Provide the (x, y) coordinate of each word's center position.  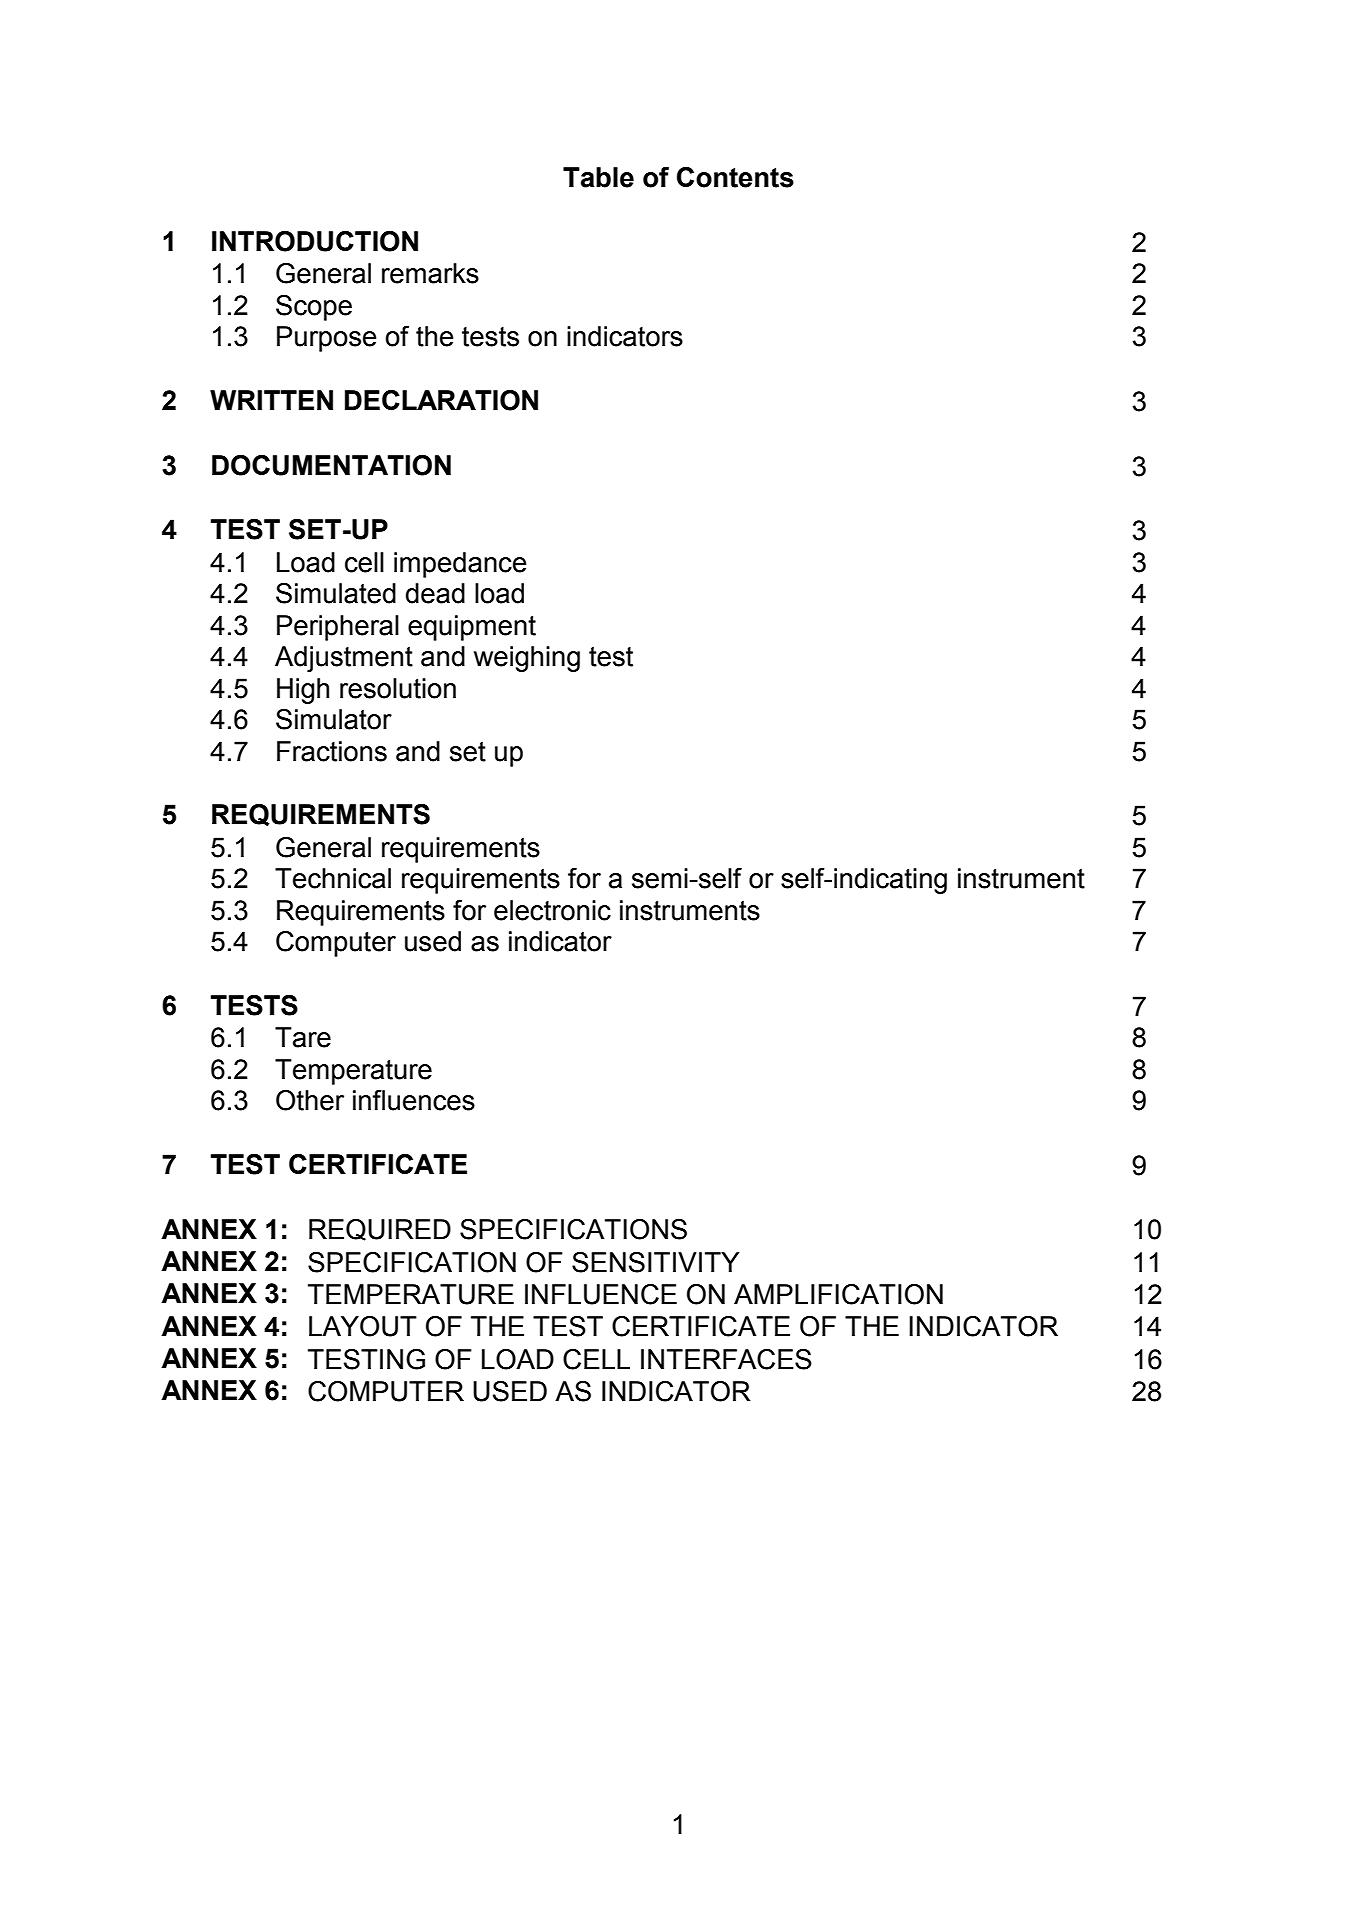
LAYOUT (363, 1326)
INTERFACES (726, 1359)
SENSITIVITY (655, 1262)
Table (598, 177)
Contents (735, 177)
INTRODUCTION (315, 241)
